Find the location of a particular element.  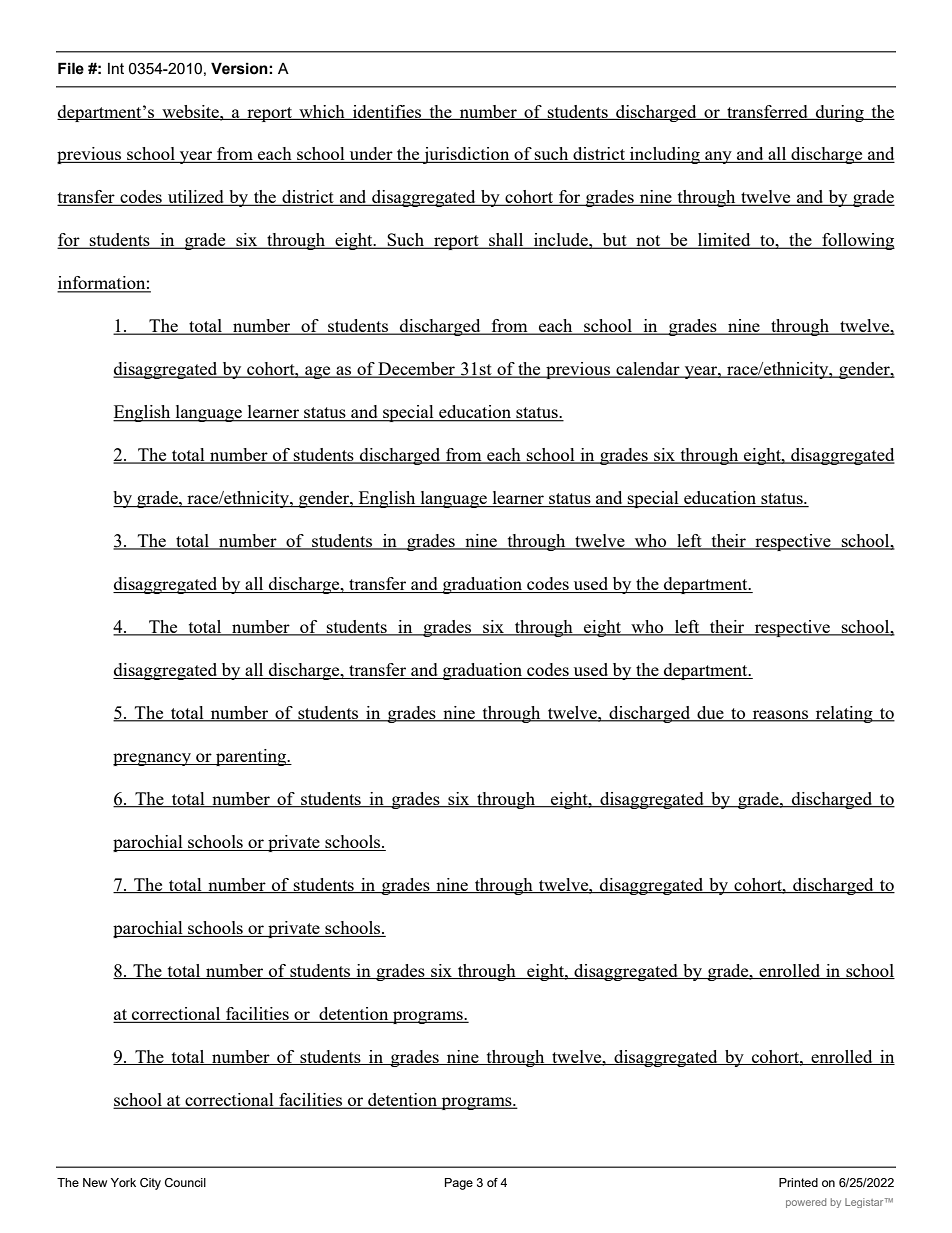

pregnancy is located at coordinates (153, 759).
